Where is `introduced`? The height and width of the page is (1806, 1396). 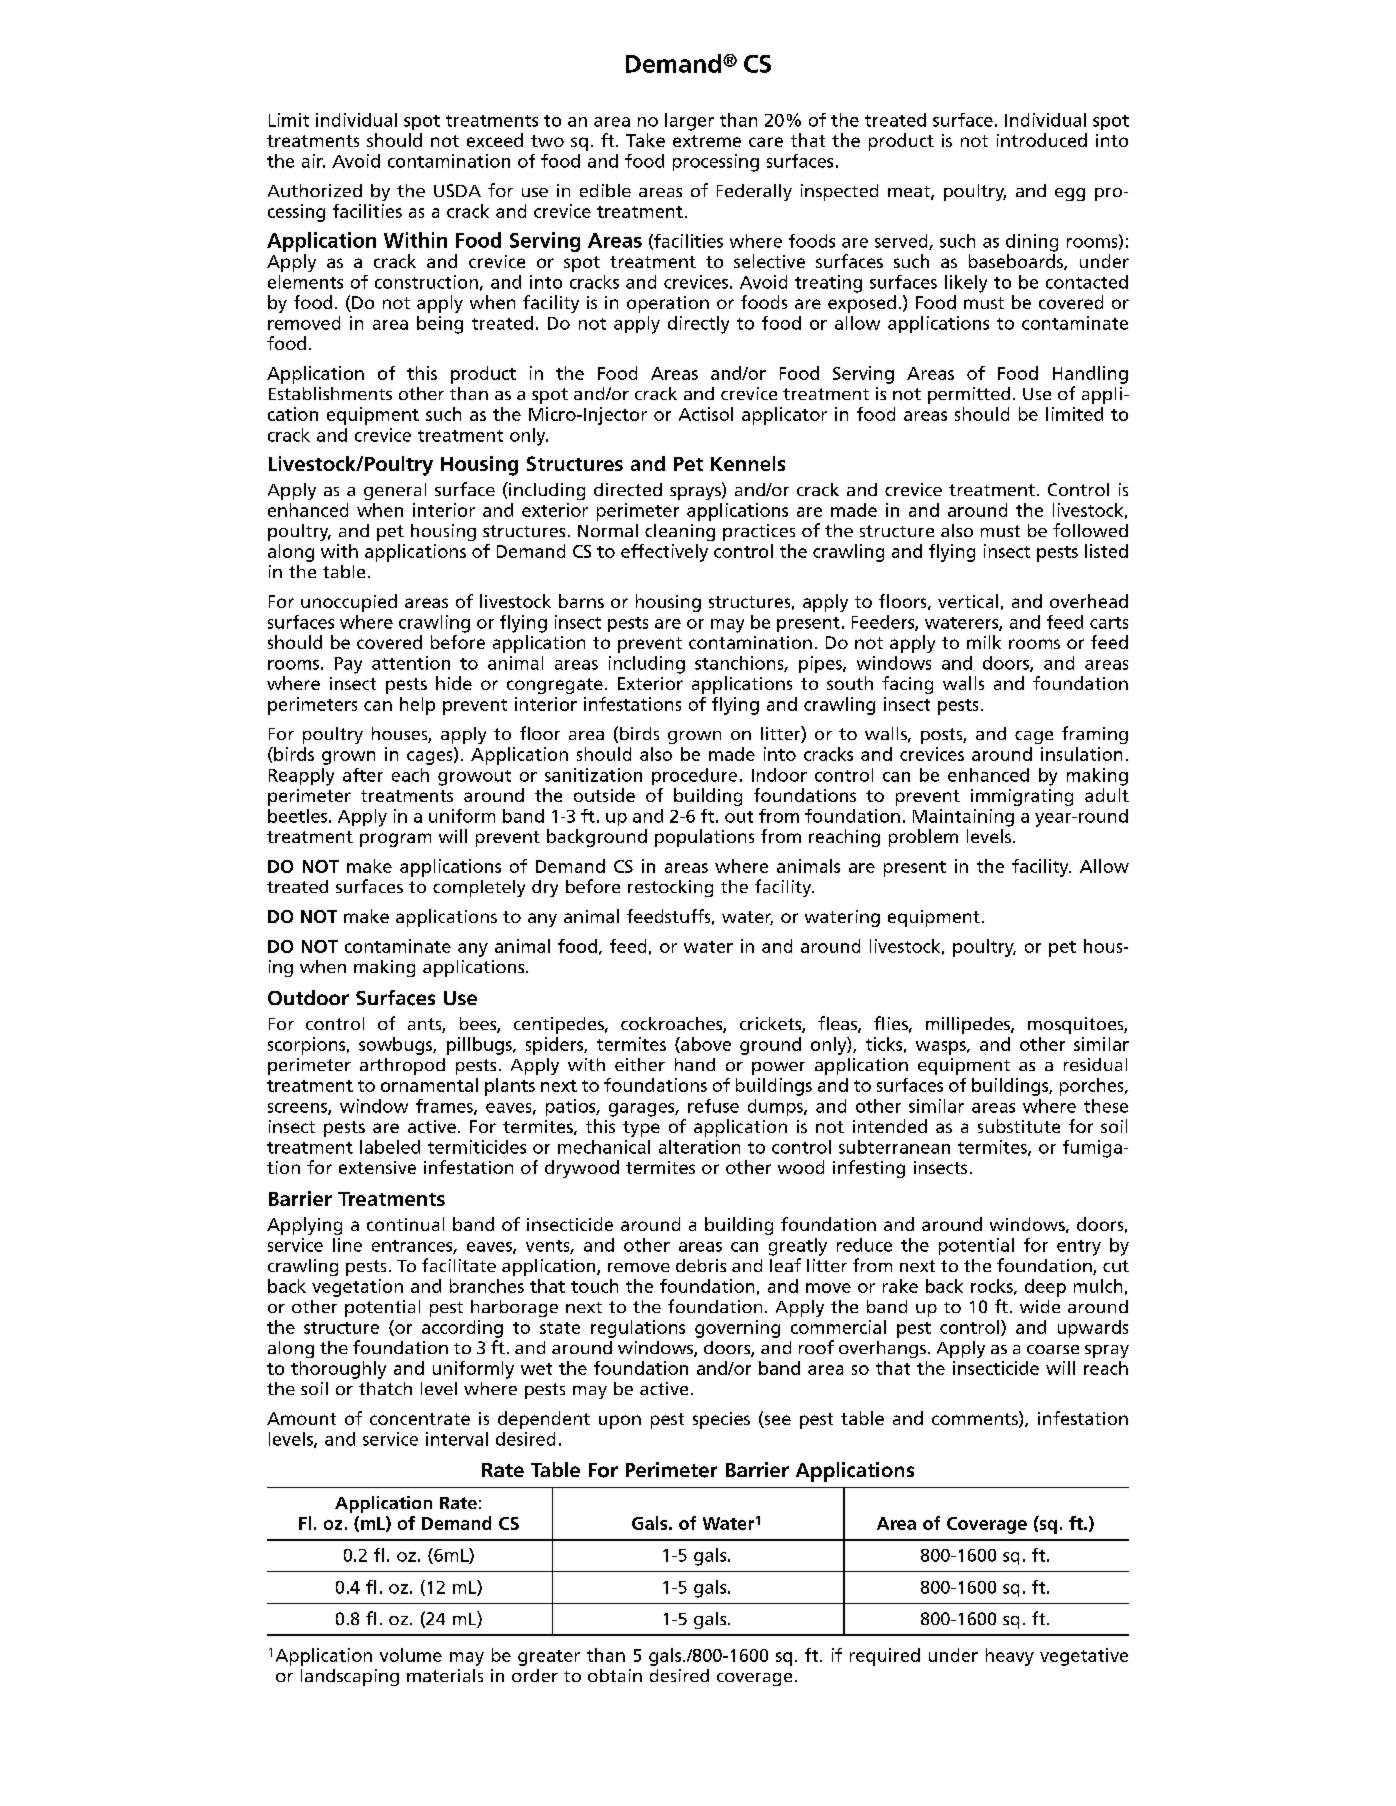
introduced is located at coordinates (1042, 140).
